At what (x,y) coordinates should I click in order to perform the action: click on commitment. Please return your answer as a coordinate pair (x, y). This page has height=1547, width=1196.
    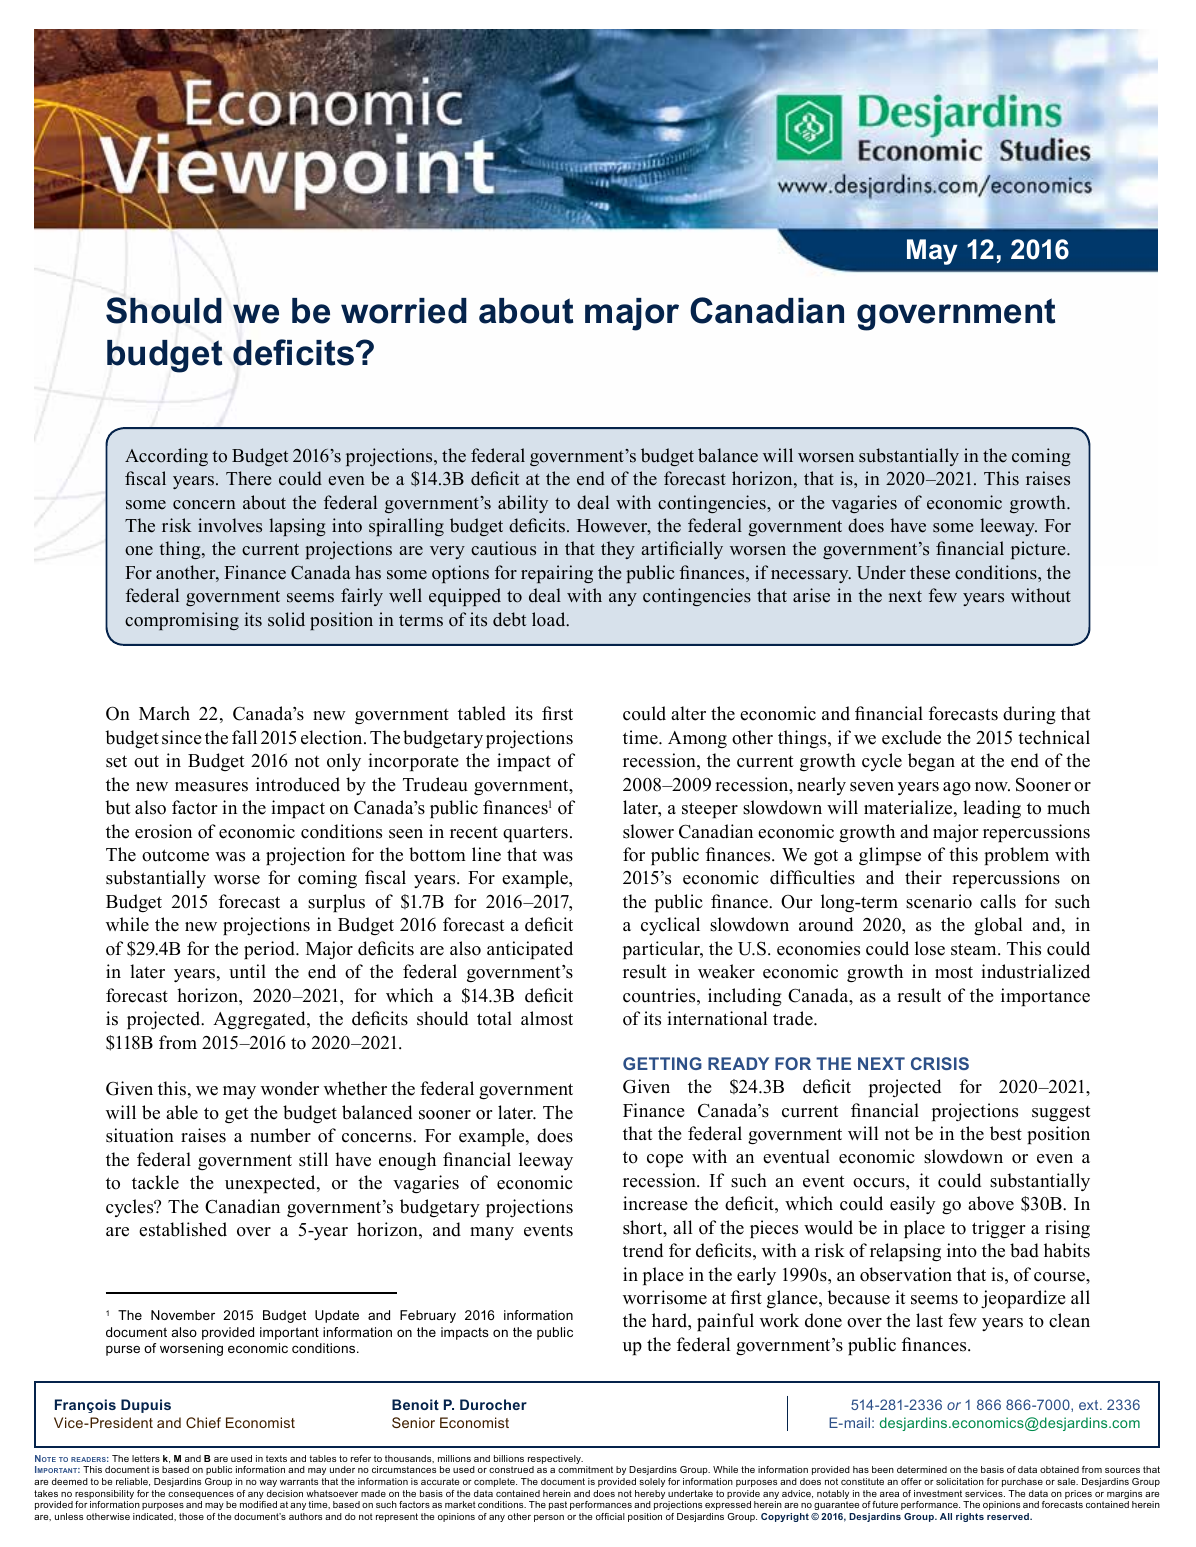
    Looking at the image, I should click on (585, 1469).
